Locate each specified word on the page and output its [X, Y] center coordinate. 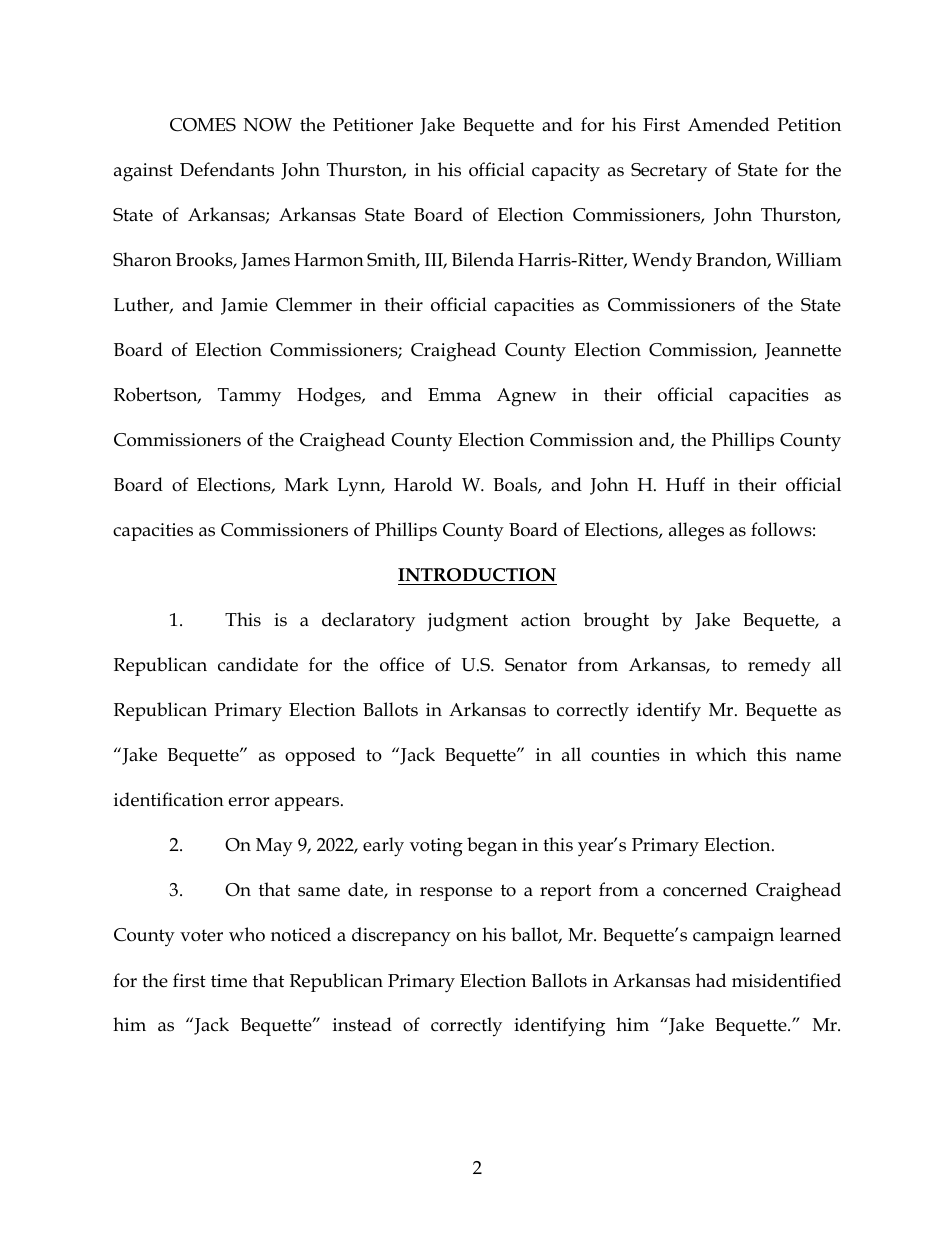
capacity [566, 172]
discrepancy [401, 937]
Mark [307, 484]
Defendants [227, 169]
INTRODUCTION [477, 576]
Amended [728, 124]
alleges [696, 532]
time [229, 981]
